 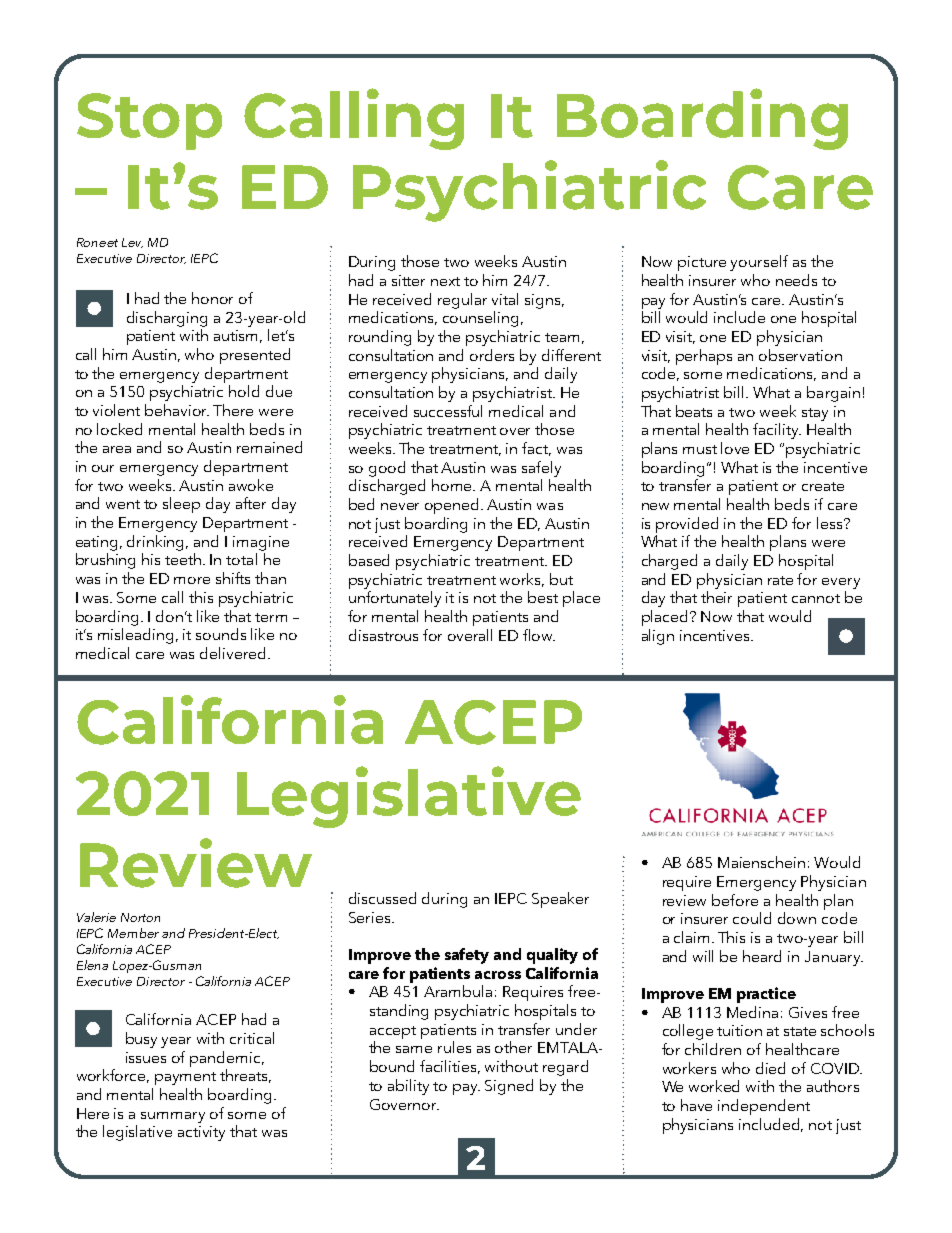 I want to click on Norton, so click(x=140, y=917).
